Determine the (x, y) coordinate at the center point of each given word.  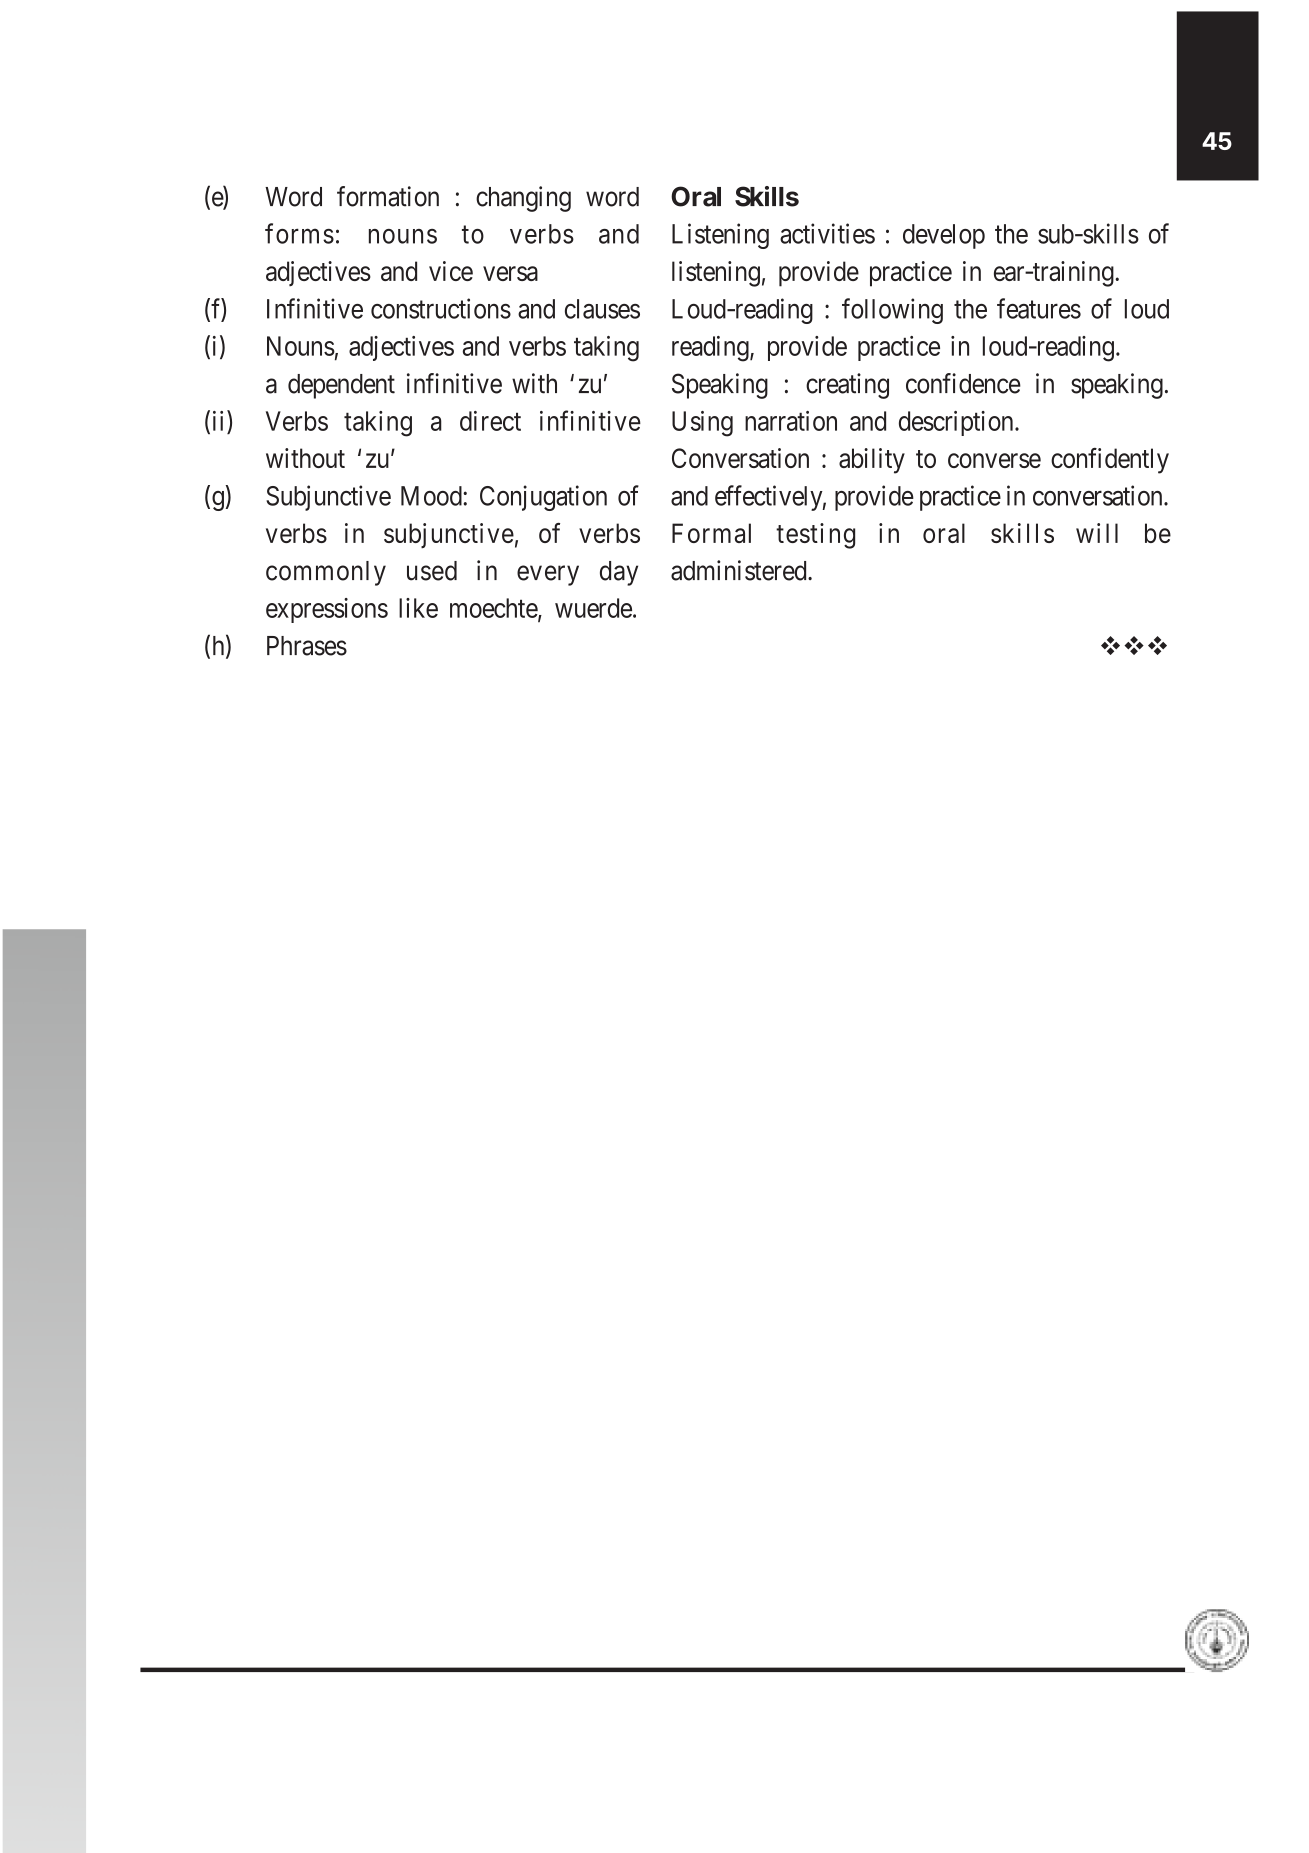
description (957, 423)
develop (944, 236)
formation (388, 196)
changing (523, 199)
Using (702, 424)
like (418, 608)
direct (490, 421)
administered (740, 570)
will (1097, 533)
